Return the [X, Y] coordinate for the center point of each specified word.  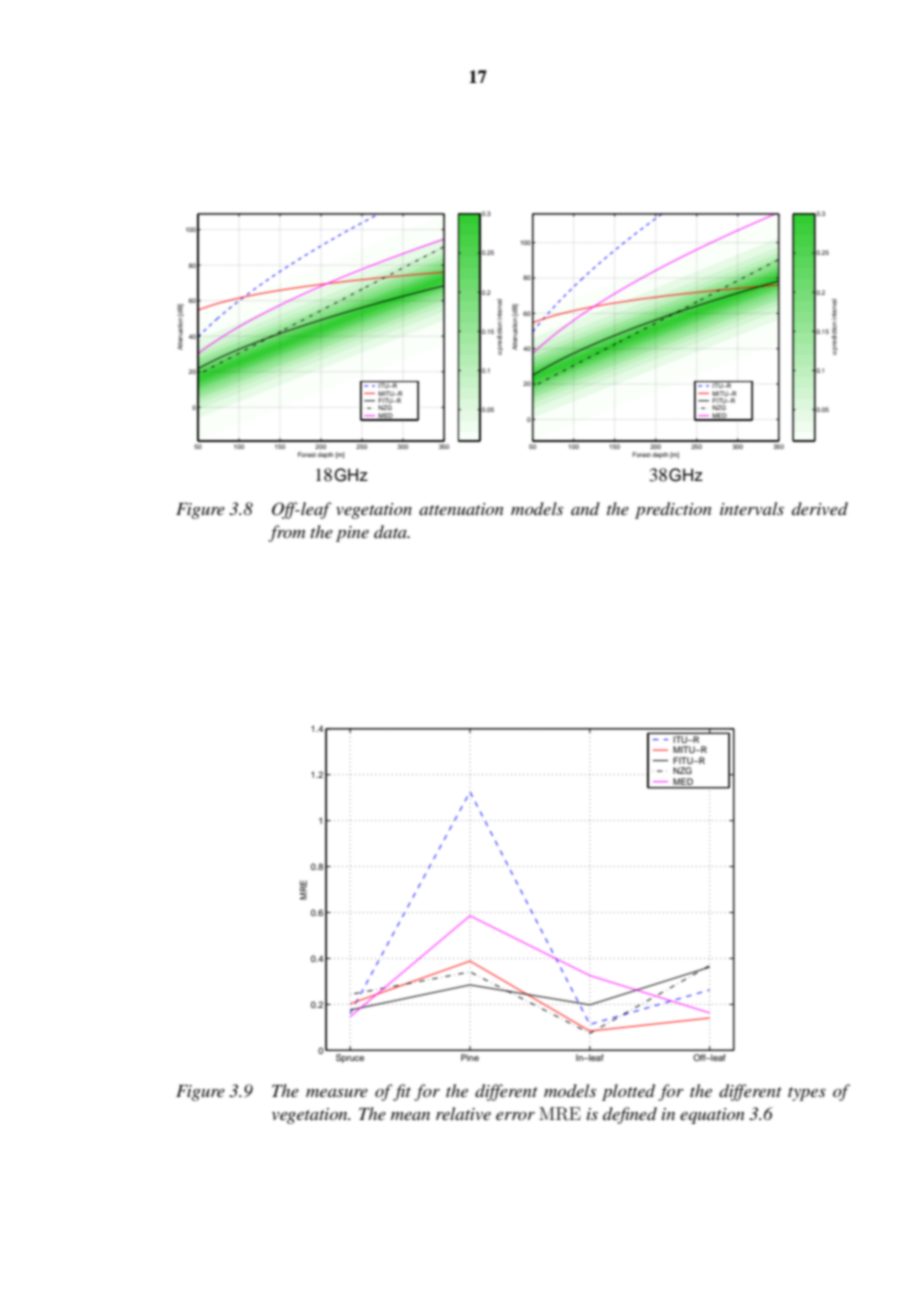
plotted [628, 1092]
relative [463, 1113]
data [391, 531]
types [807, 1094]
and [585, 508]
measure [337, 1093]
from [286, 533]
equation [712, 1116]
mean [410, 1116]
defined [630, 1115]
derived [820, 508]
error [515, 1116]
